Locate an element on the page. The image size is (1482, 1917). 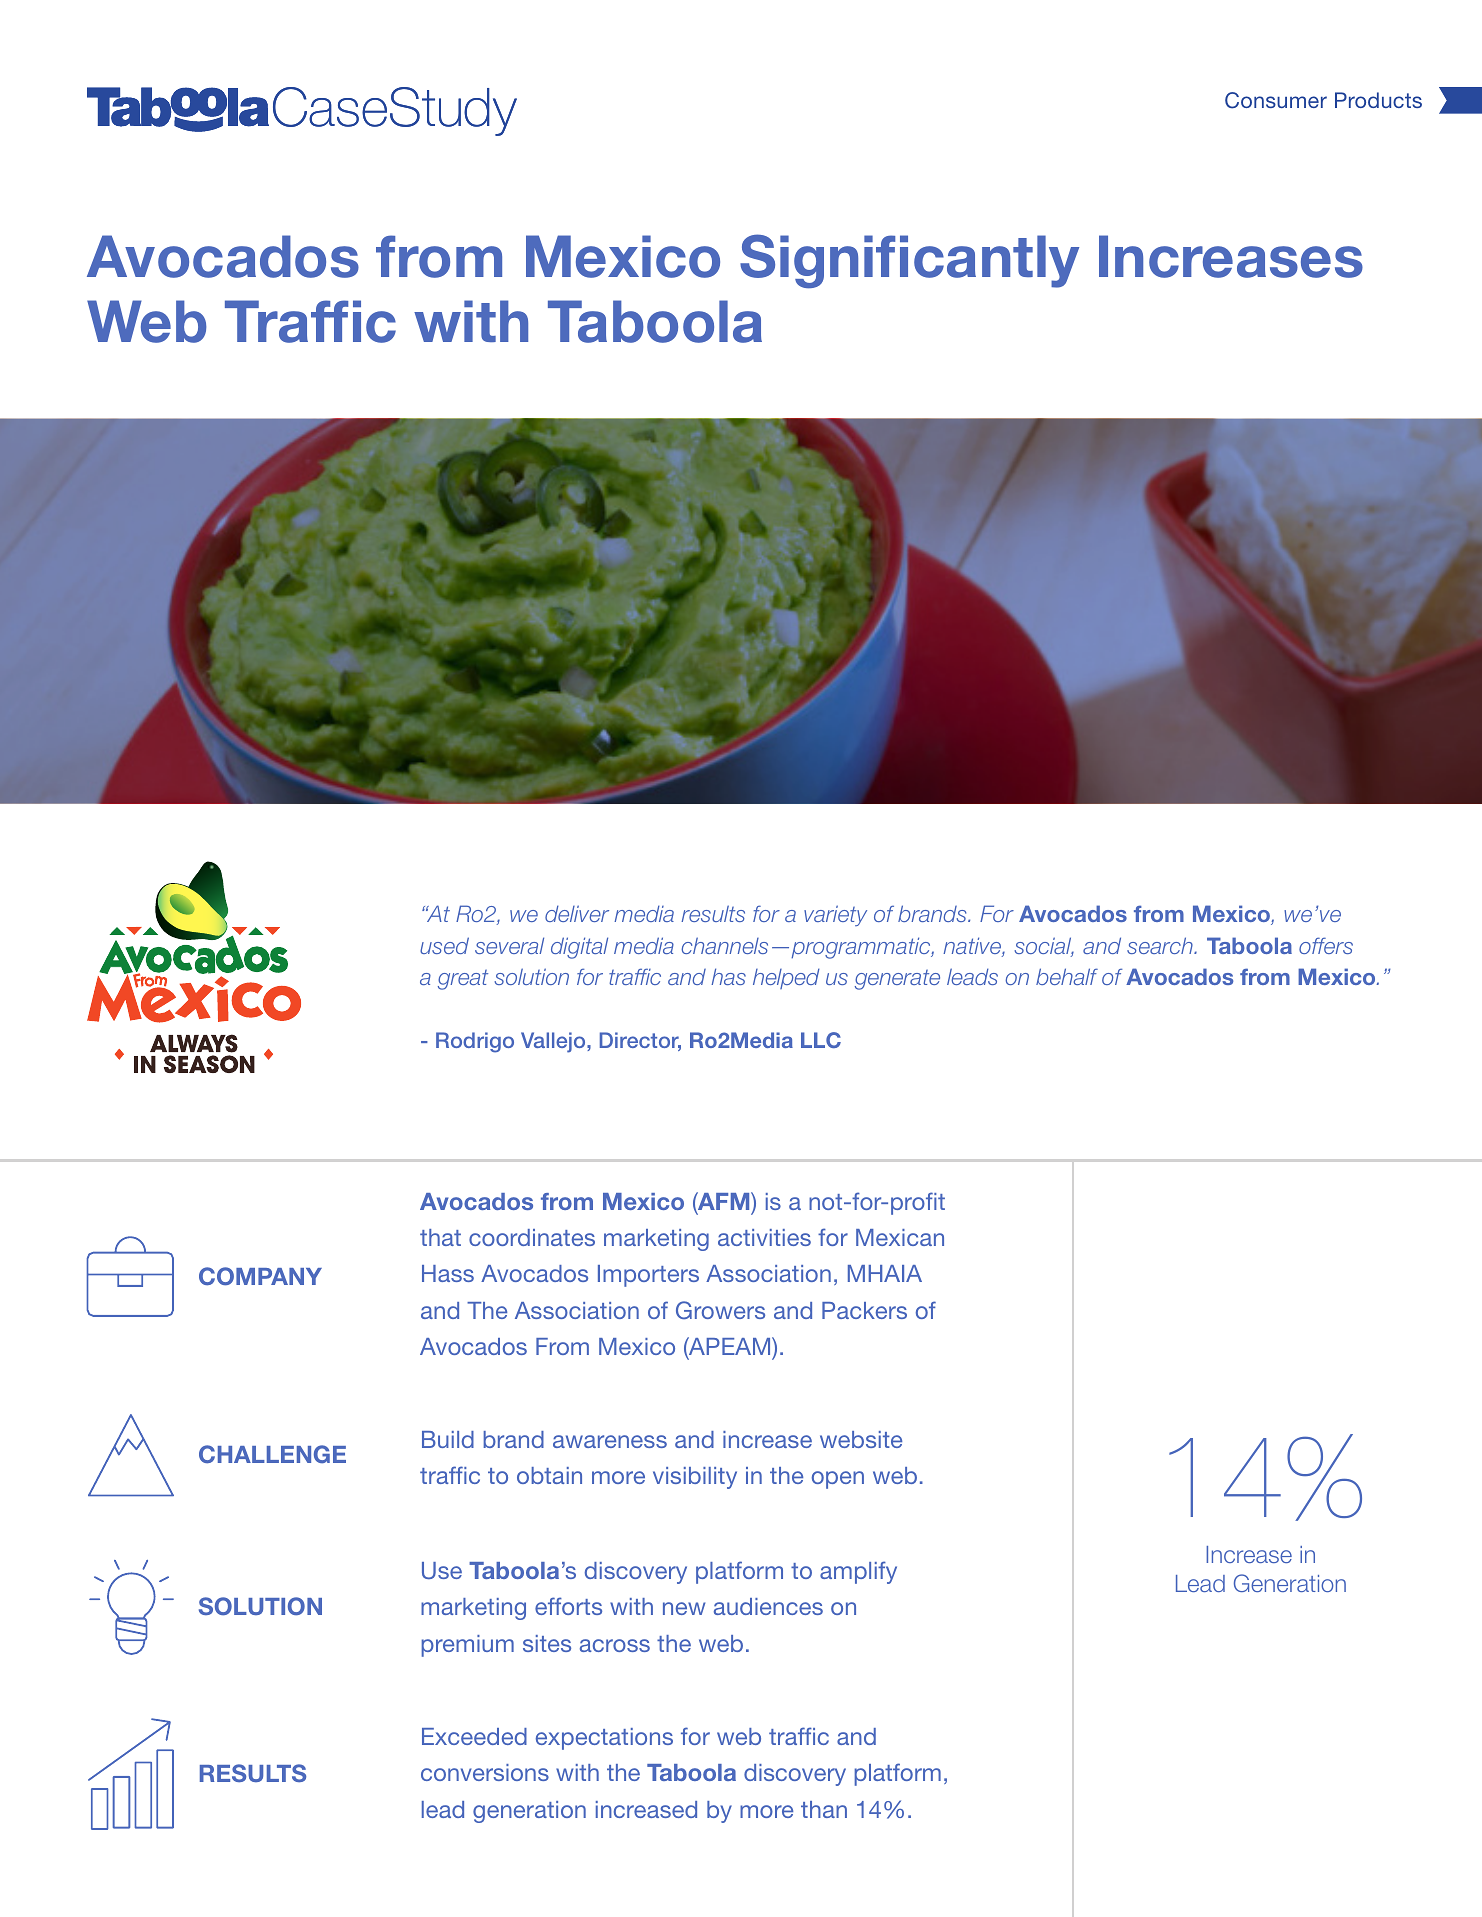
used is located at coordinates (444, 945).
